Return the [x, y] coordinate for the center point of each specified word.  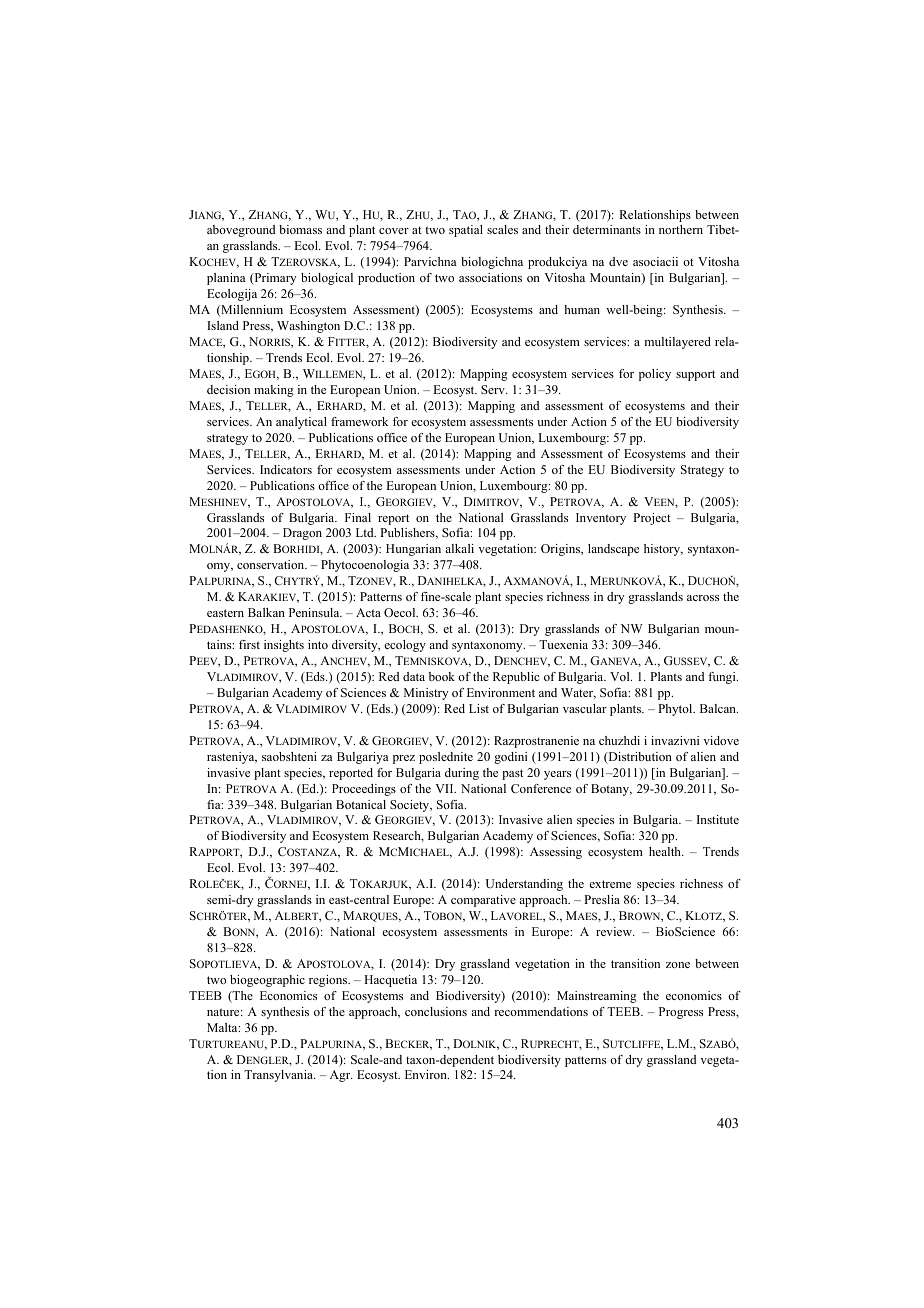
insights [284, 646]
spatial [466, 231]
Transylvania [280, 1076]
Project [652, 519]
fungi [723, 678]
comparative [483, 901]
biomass [300, 229]
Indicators [286, 469]
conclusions [436, 1011]
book [442, 676]
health [666, 851]
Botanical [361, 804]
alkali [459, 548]
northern [681, 229]
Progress [681, 1013]
